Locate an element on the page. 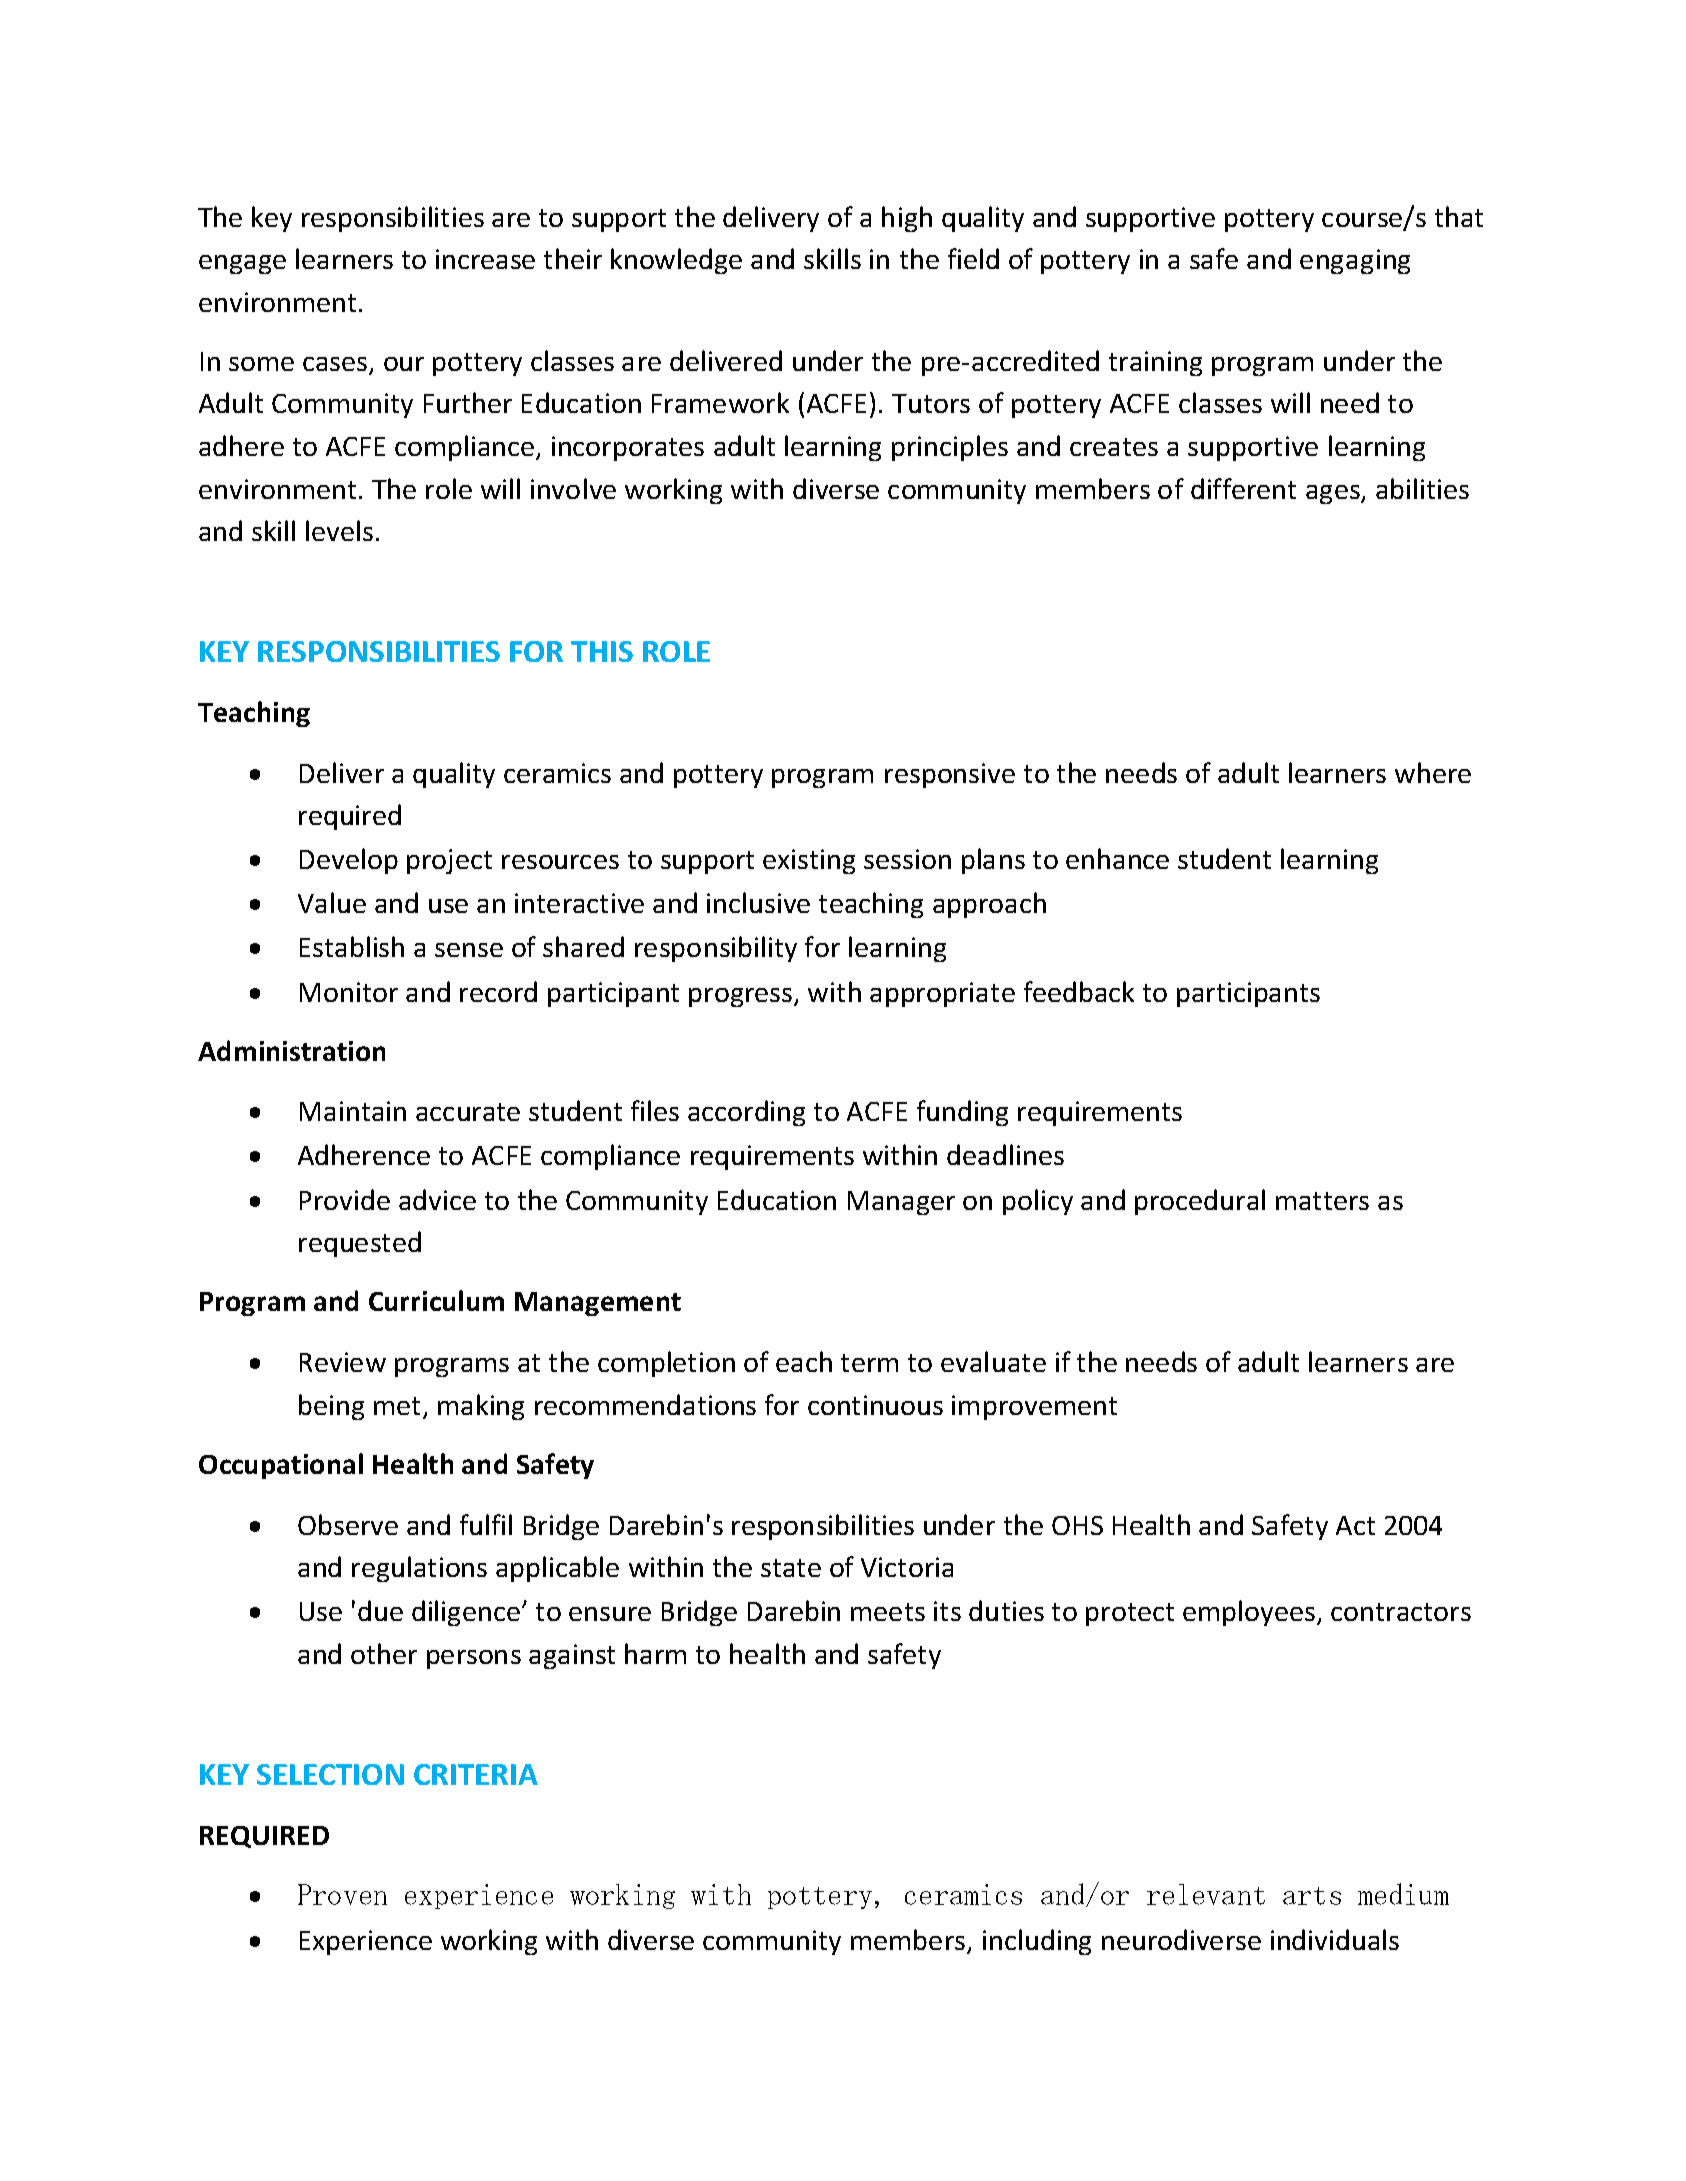 The image size is (1686, 2181). responsive is located at coordinates (950, 775).
